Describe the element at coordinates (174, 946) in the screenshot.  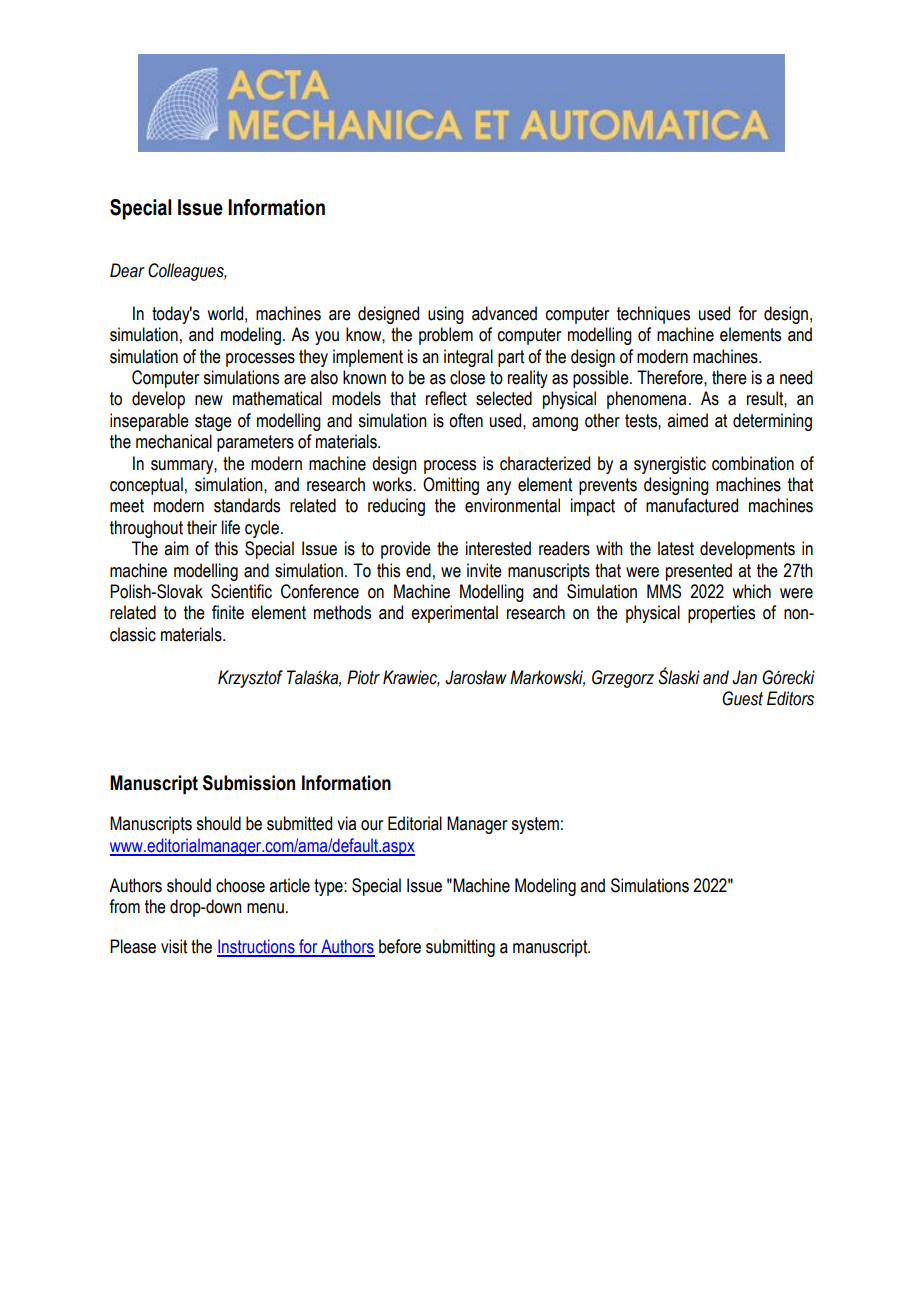
I see `visit` at that location.
